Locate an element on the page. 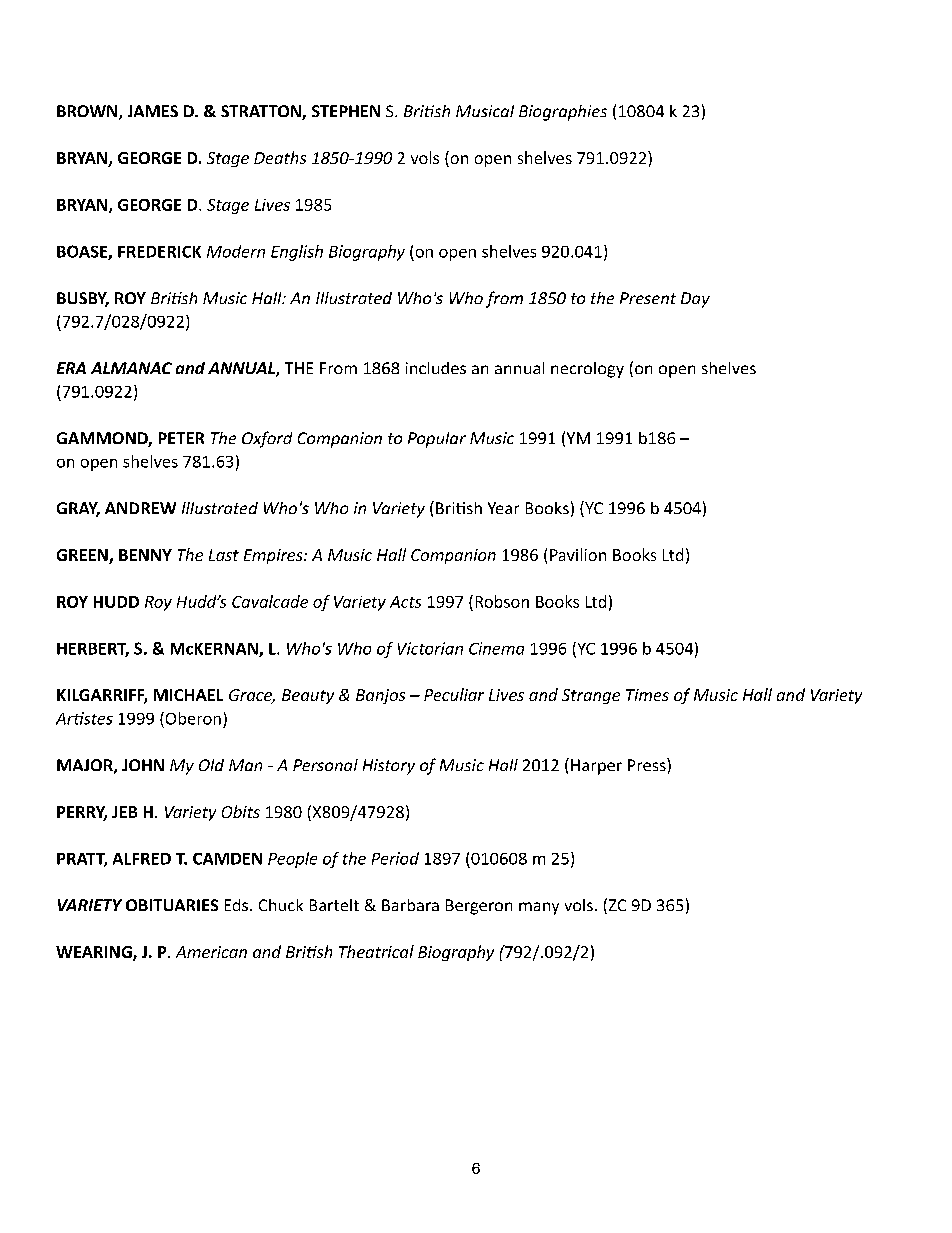 The image size is (952, 1233). ALMANAC is located at coordinates (131, 368).
